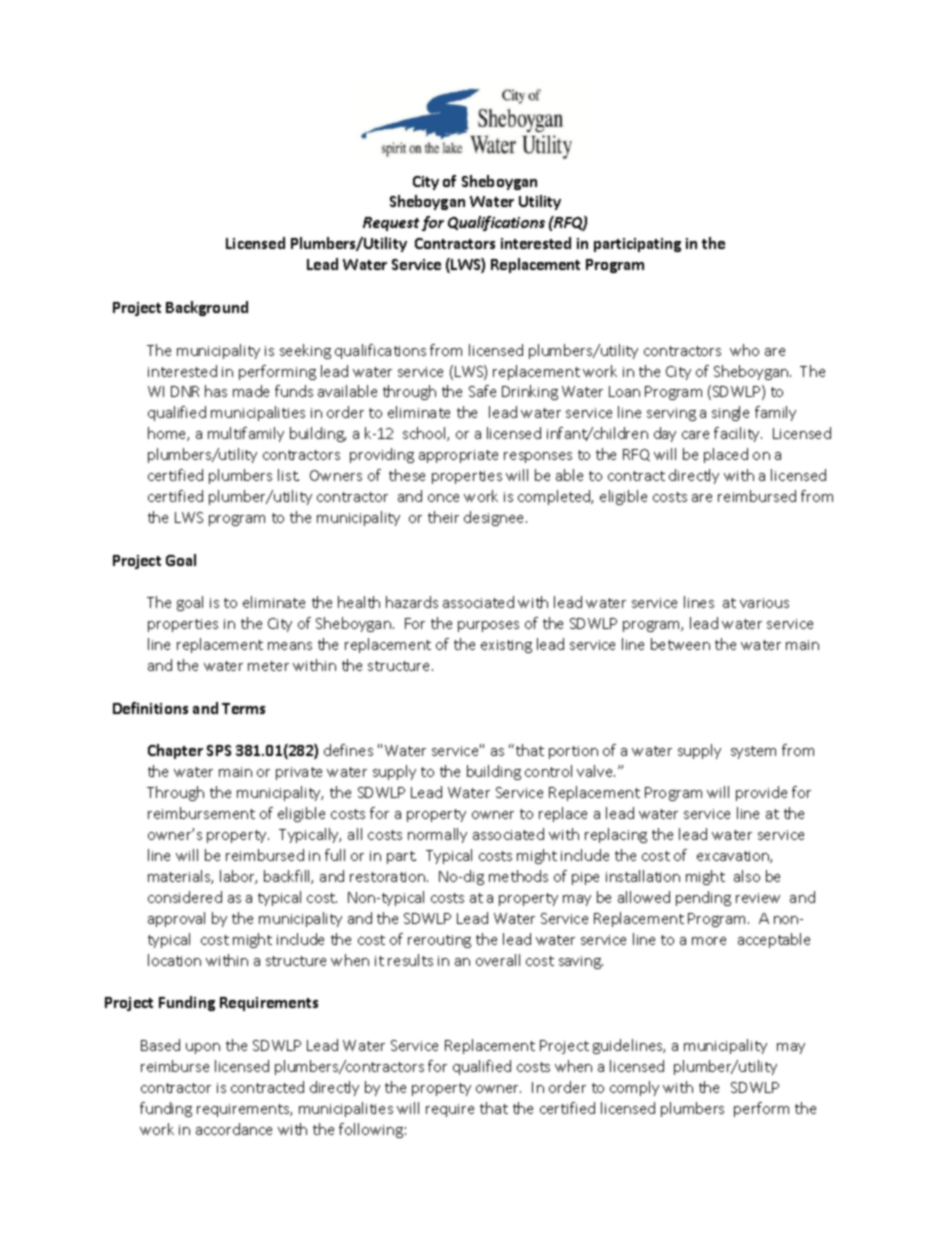 This page has width=952, height=1233. Describe the element at coordinates (207, 308) in the page. I see `Background` at that location.
